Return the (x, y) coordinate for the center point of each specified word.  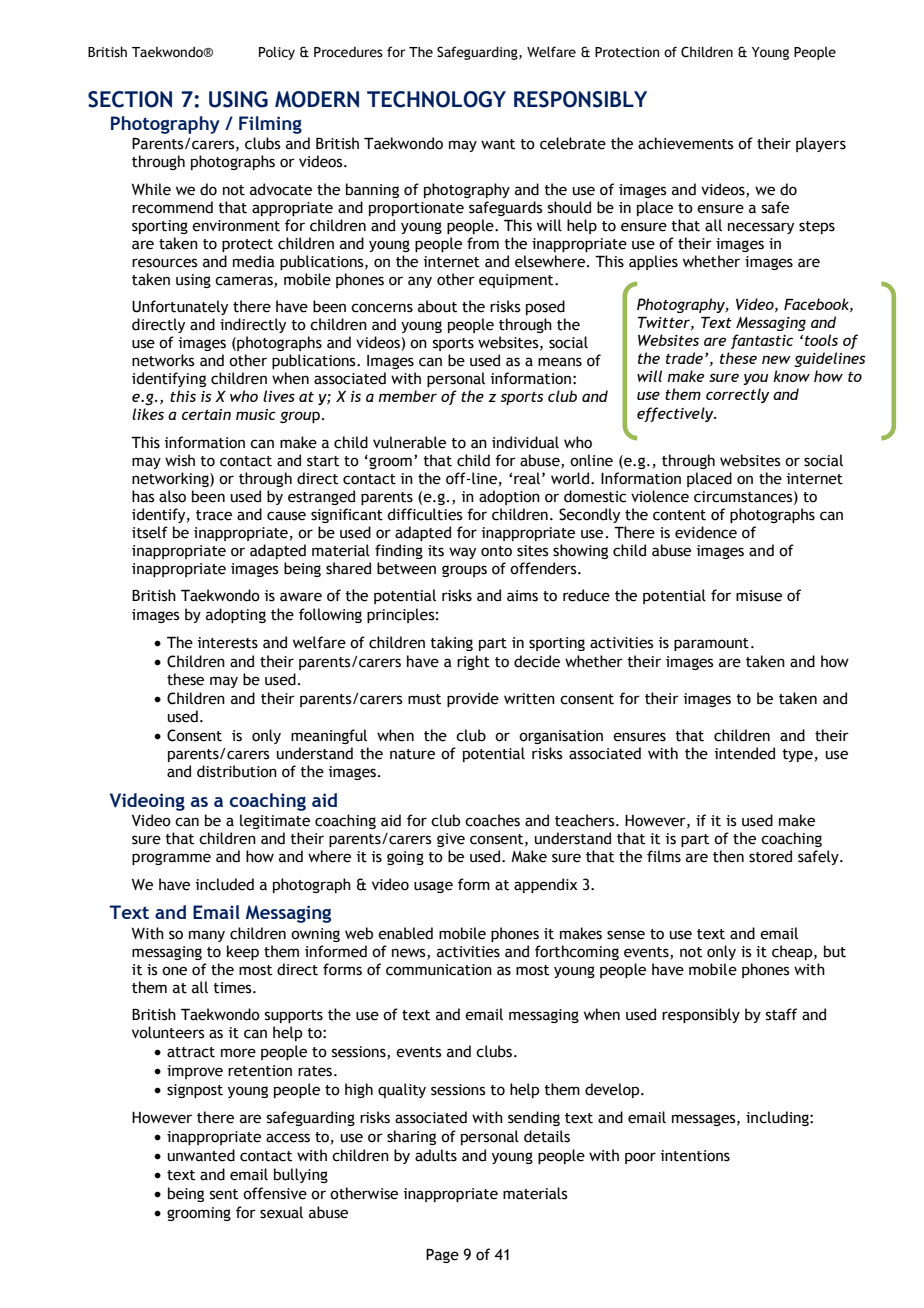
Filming (270, 125)
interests (228, 643)
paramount (711, 644)
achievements (686, 143)
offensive (275, 1193)
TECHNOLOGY (436, 99)
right (473, 662)
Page (442, 1256)
